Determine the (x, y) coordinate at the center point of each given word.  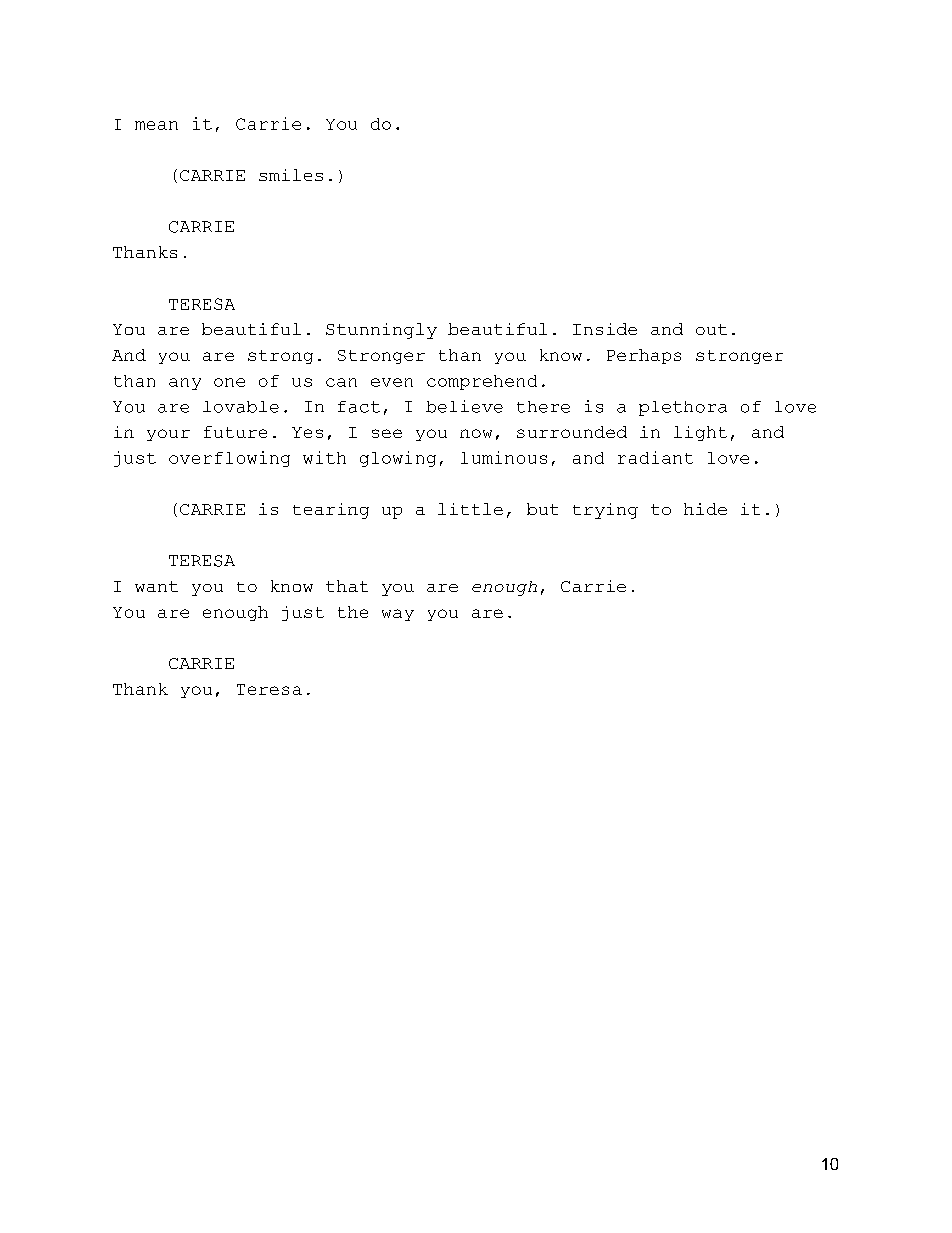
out (711, 329)
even (392, 382)
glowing (398, 459)
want (156, 586)
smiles (291, 175)
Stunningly (381, 331)
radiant (655, 457)
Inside (605, 329)
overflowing (229, 459)
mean (156, 125)
